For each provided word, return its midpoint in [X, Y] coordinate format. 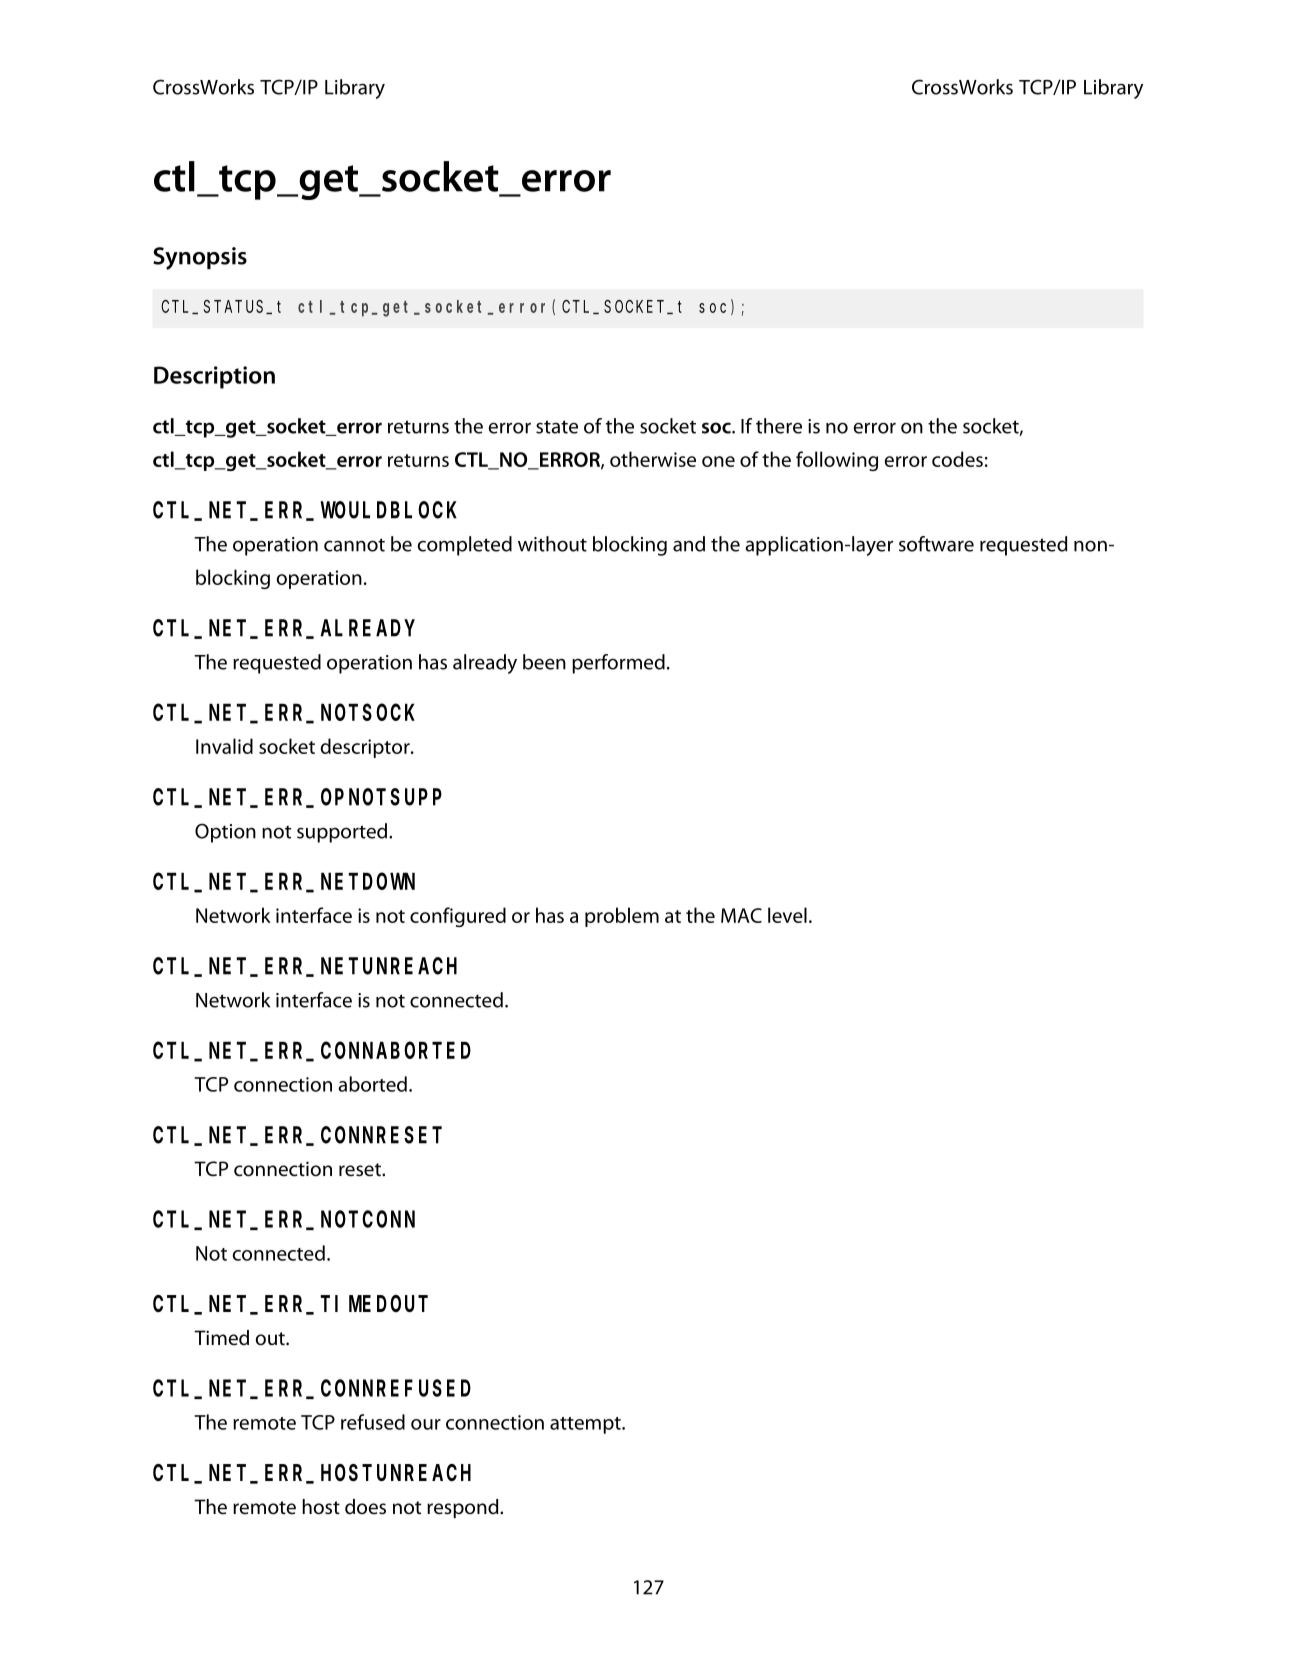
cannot [354, 545]
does [365, 1507]
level [787, 915]
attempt [586, 1425]
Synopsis [200, 258]
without [552, 544]
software [936, 544]
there [779, 426]
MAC [741, 915]
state [557, 427]
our [426, 1424]
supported [342, 833]
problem [622, 917]
